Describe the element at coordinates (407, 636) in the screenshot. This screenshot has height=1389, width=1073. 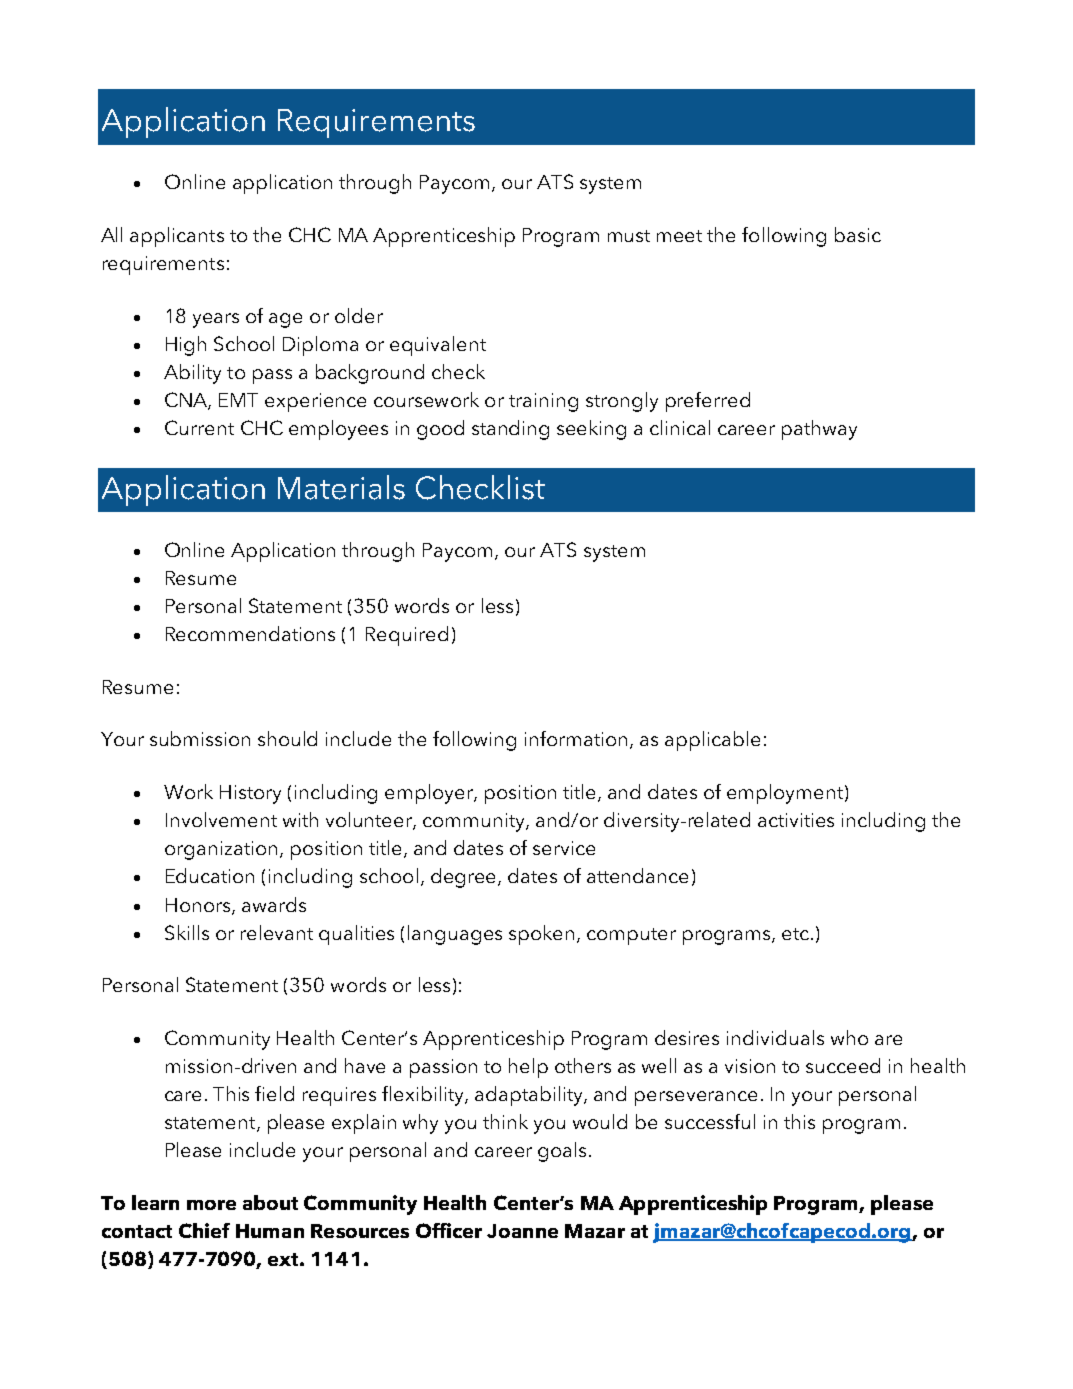
I see `Required` at that location.
